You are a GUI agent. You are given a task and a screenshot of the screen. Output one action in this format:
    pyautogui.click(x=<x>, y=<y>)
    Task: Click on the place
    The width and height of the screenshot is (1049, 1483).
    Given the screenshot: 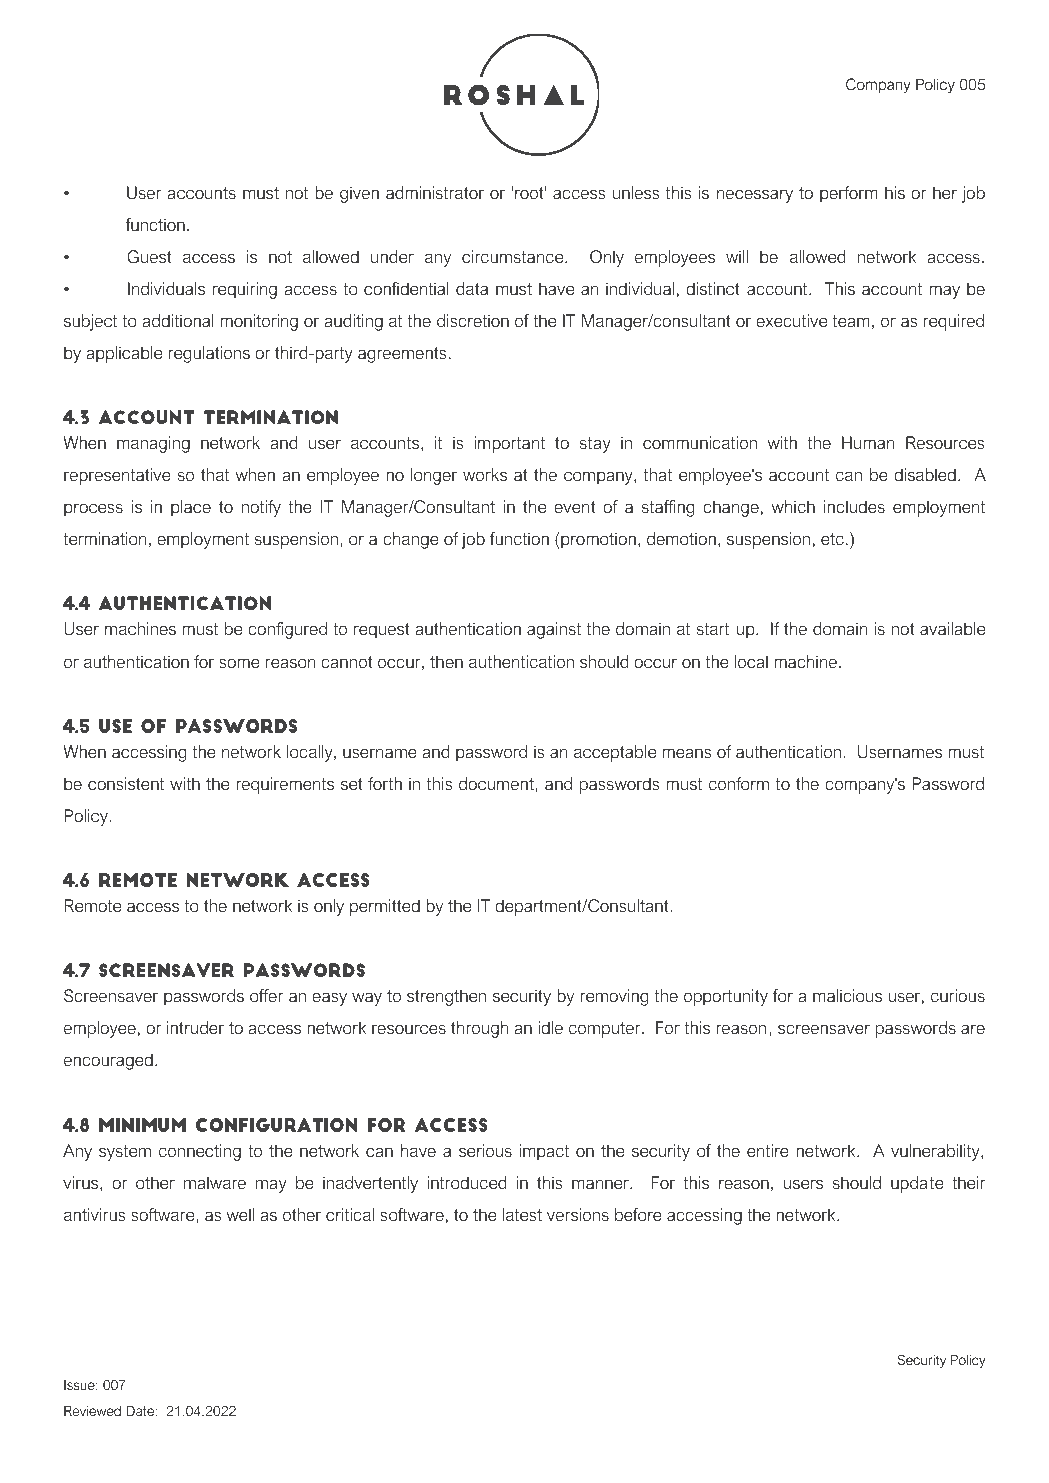 What is the action you would take?
    pyautogui.click(x=191, y=508)
